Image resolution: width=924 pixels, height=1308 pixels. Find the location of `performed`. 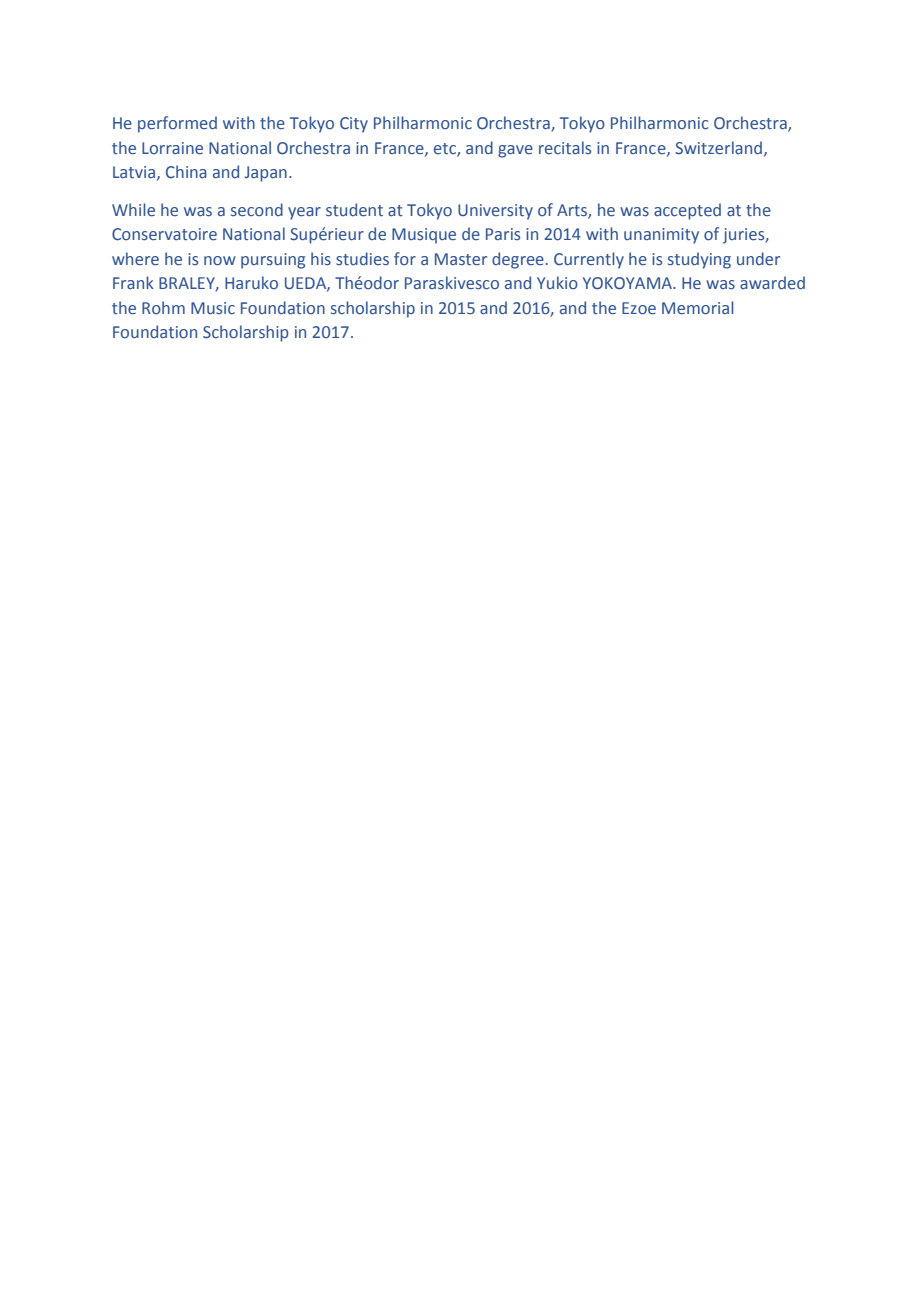

performed is located at coordinates (177, 124).
